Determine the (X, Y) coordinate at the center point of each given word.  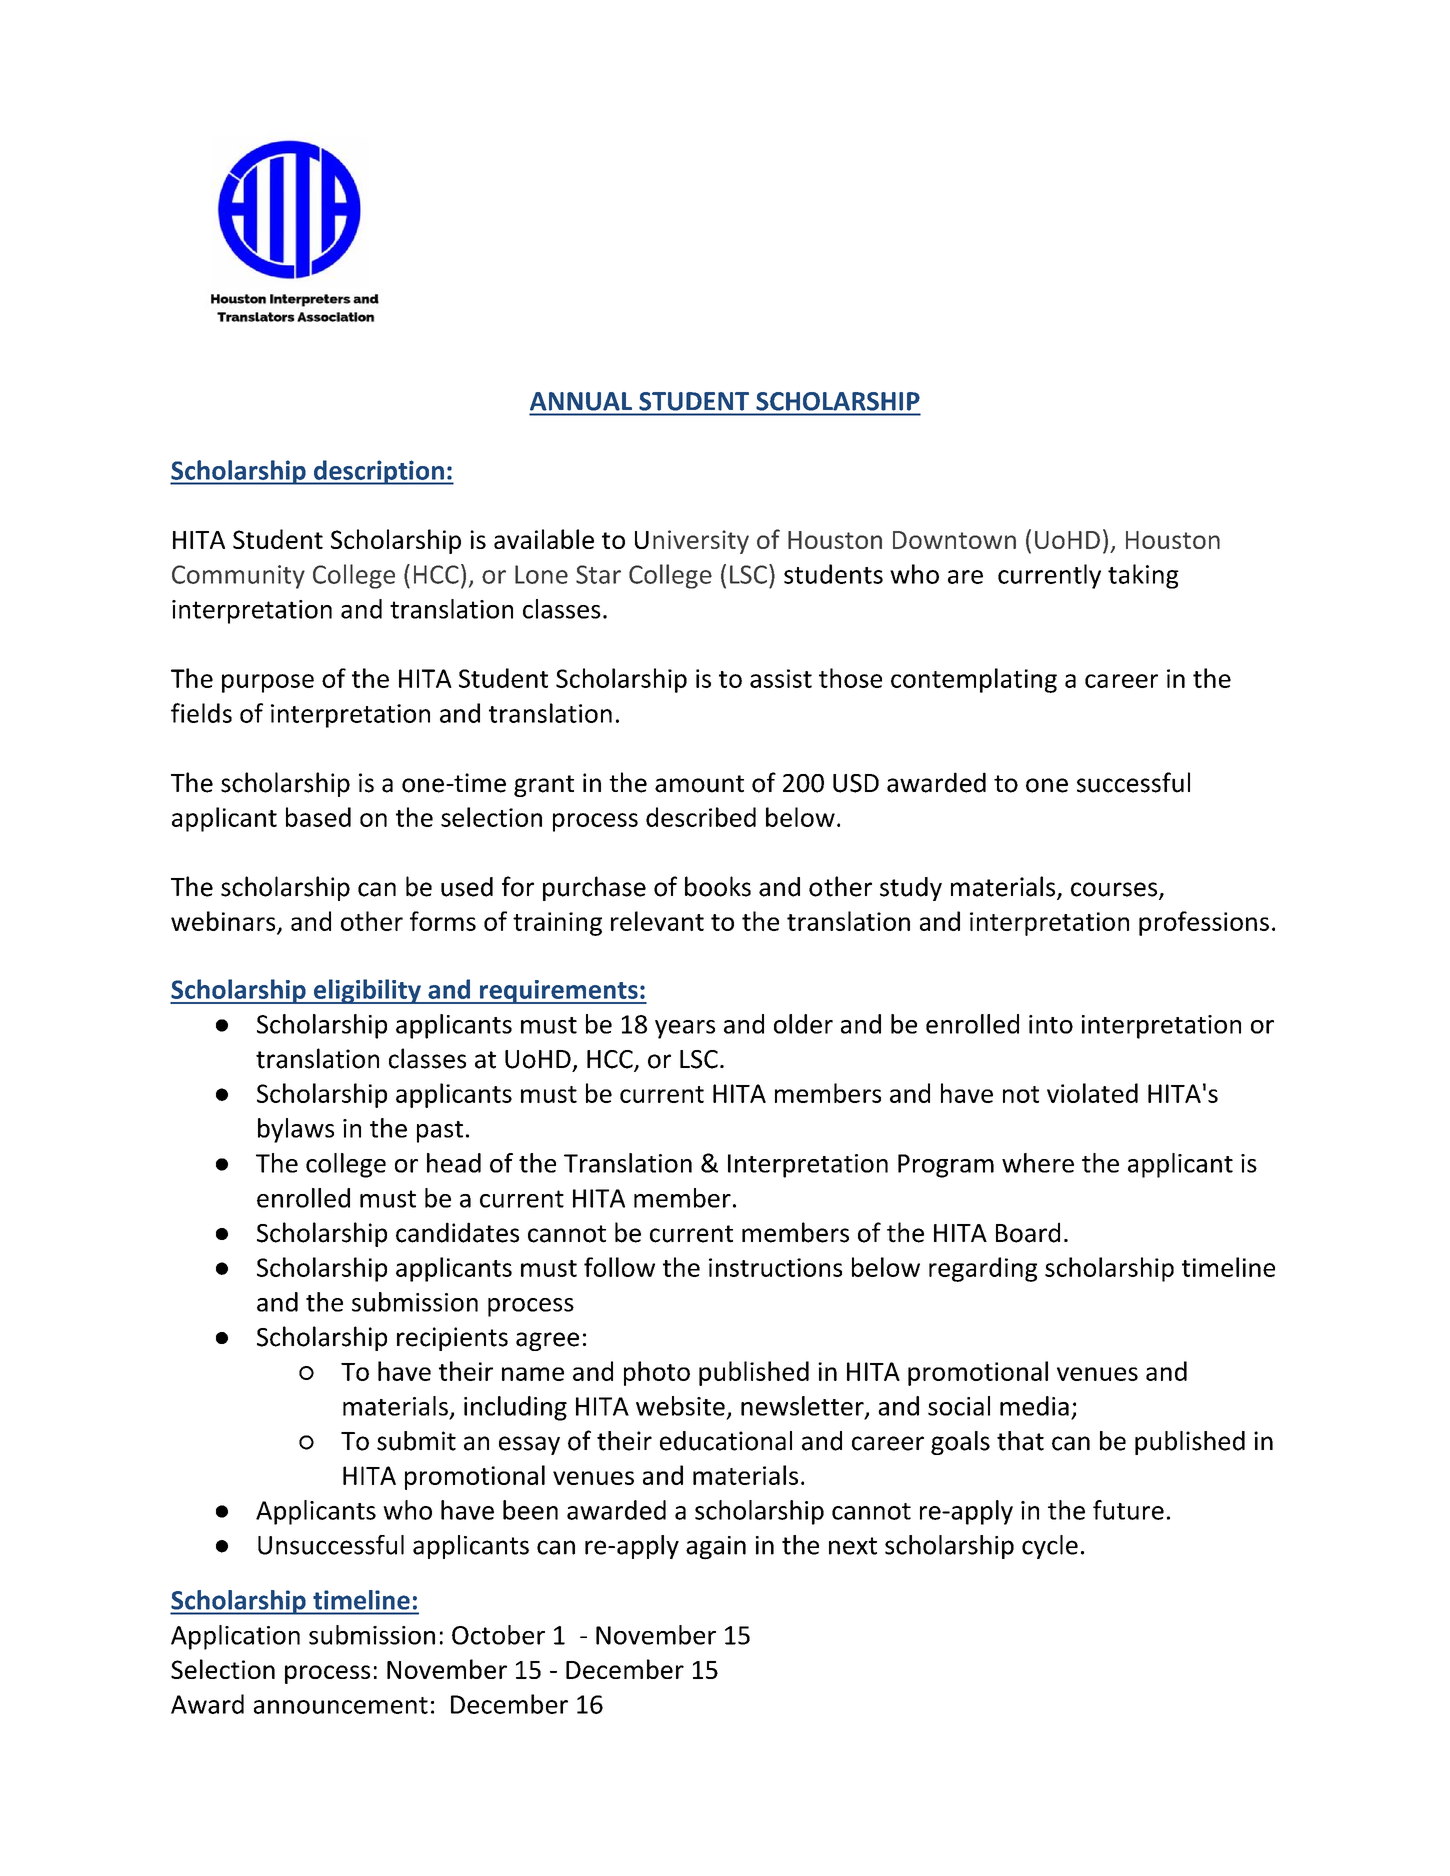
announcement (341, 1705)
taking (1143, 576)
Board (1028, 1232)
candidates (457, 1232)
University (692, 542)
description (379, 472)
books (718, 886)
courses (1115, 890)
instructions (775, 1267)
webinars (224, 922)
